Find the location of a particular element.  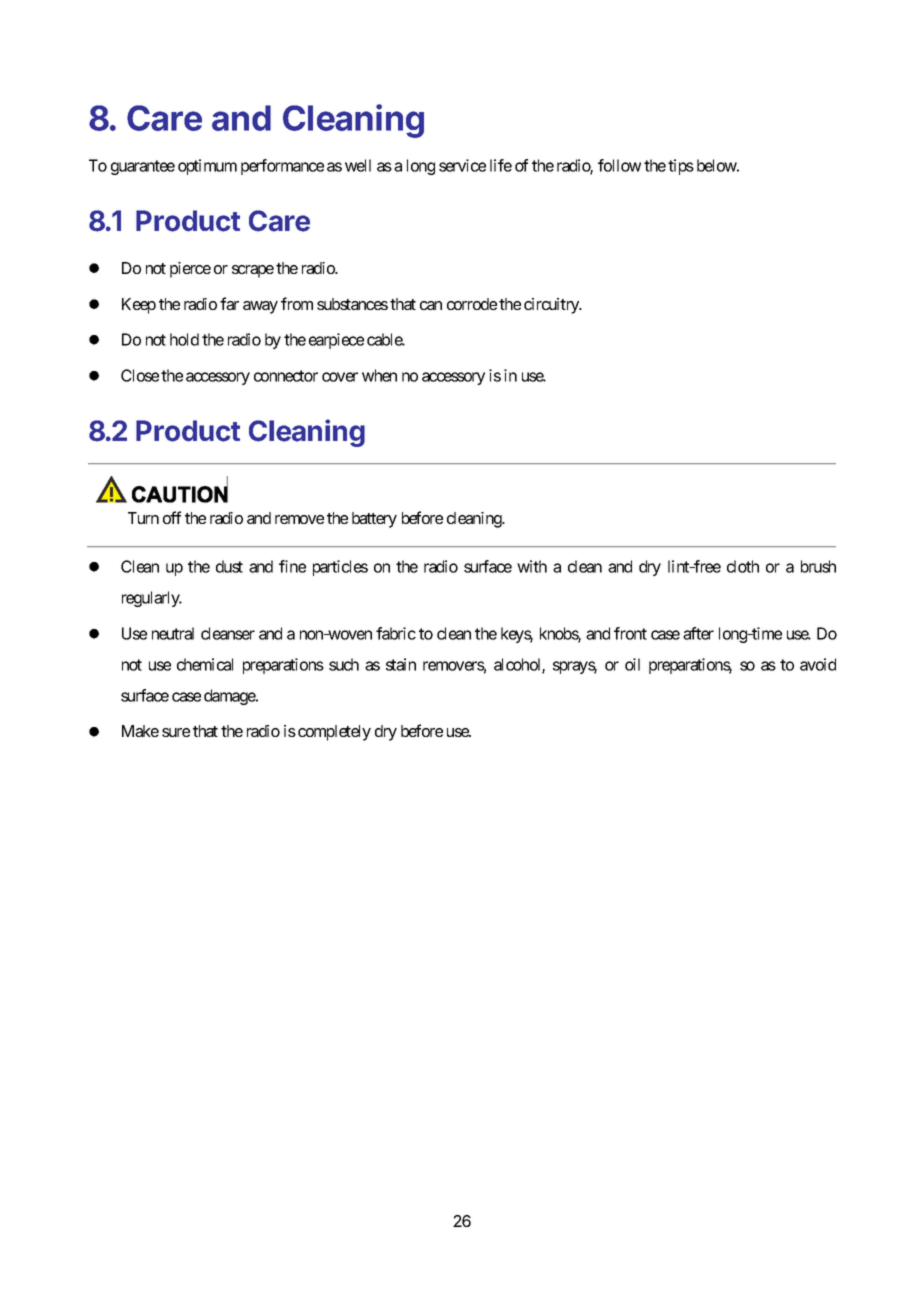

brush is located at coordinates (818, 566).
